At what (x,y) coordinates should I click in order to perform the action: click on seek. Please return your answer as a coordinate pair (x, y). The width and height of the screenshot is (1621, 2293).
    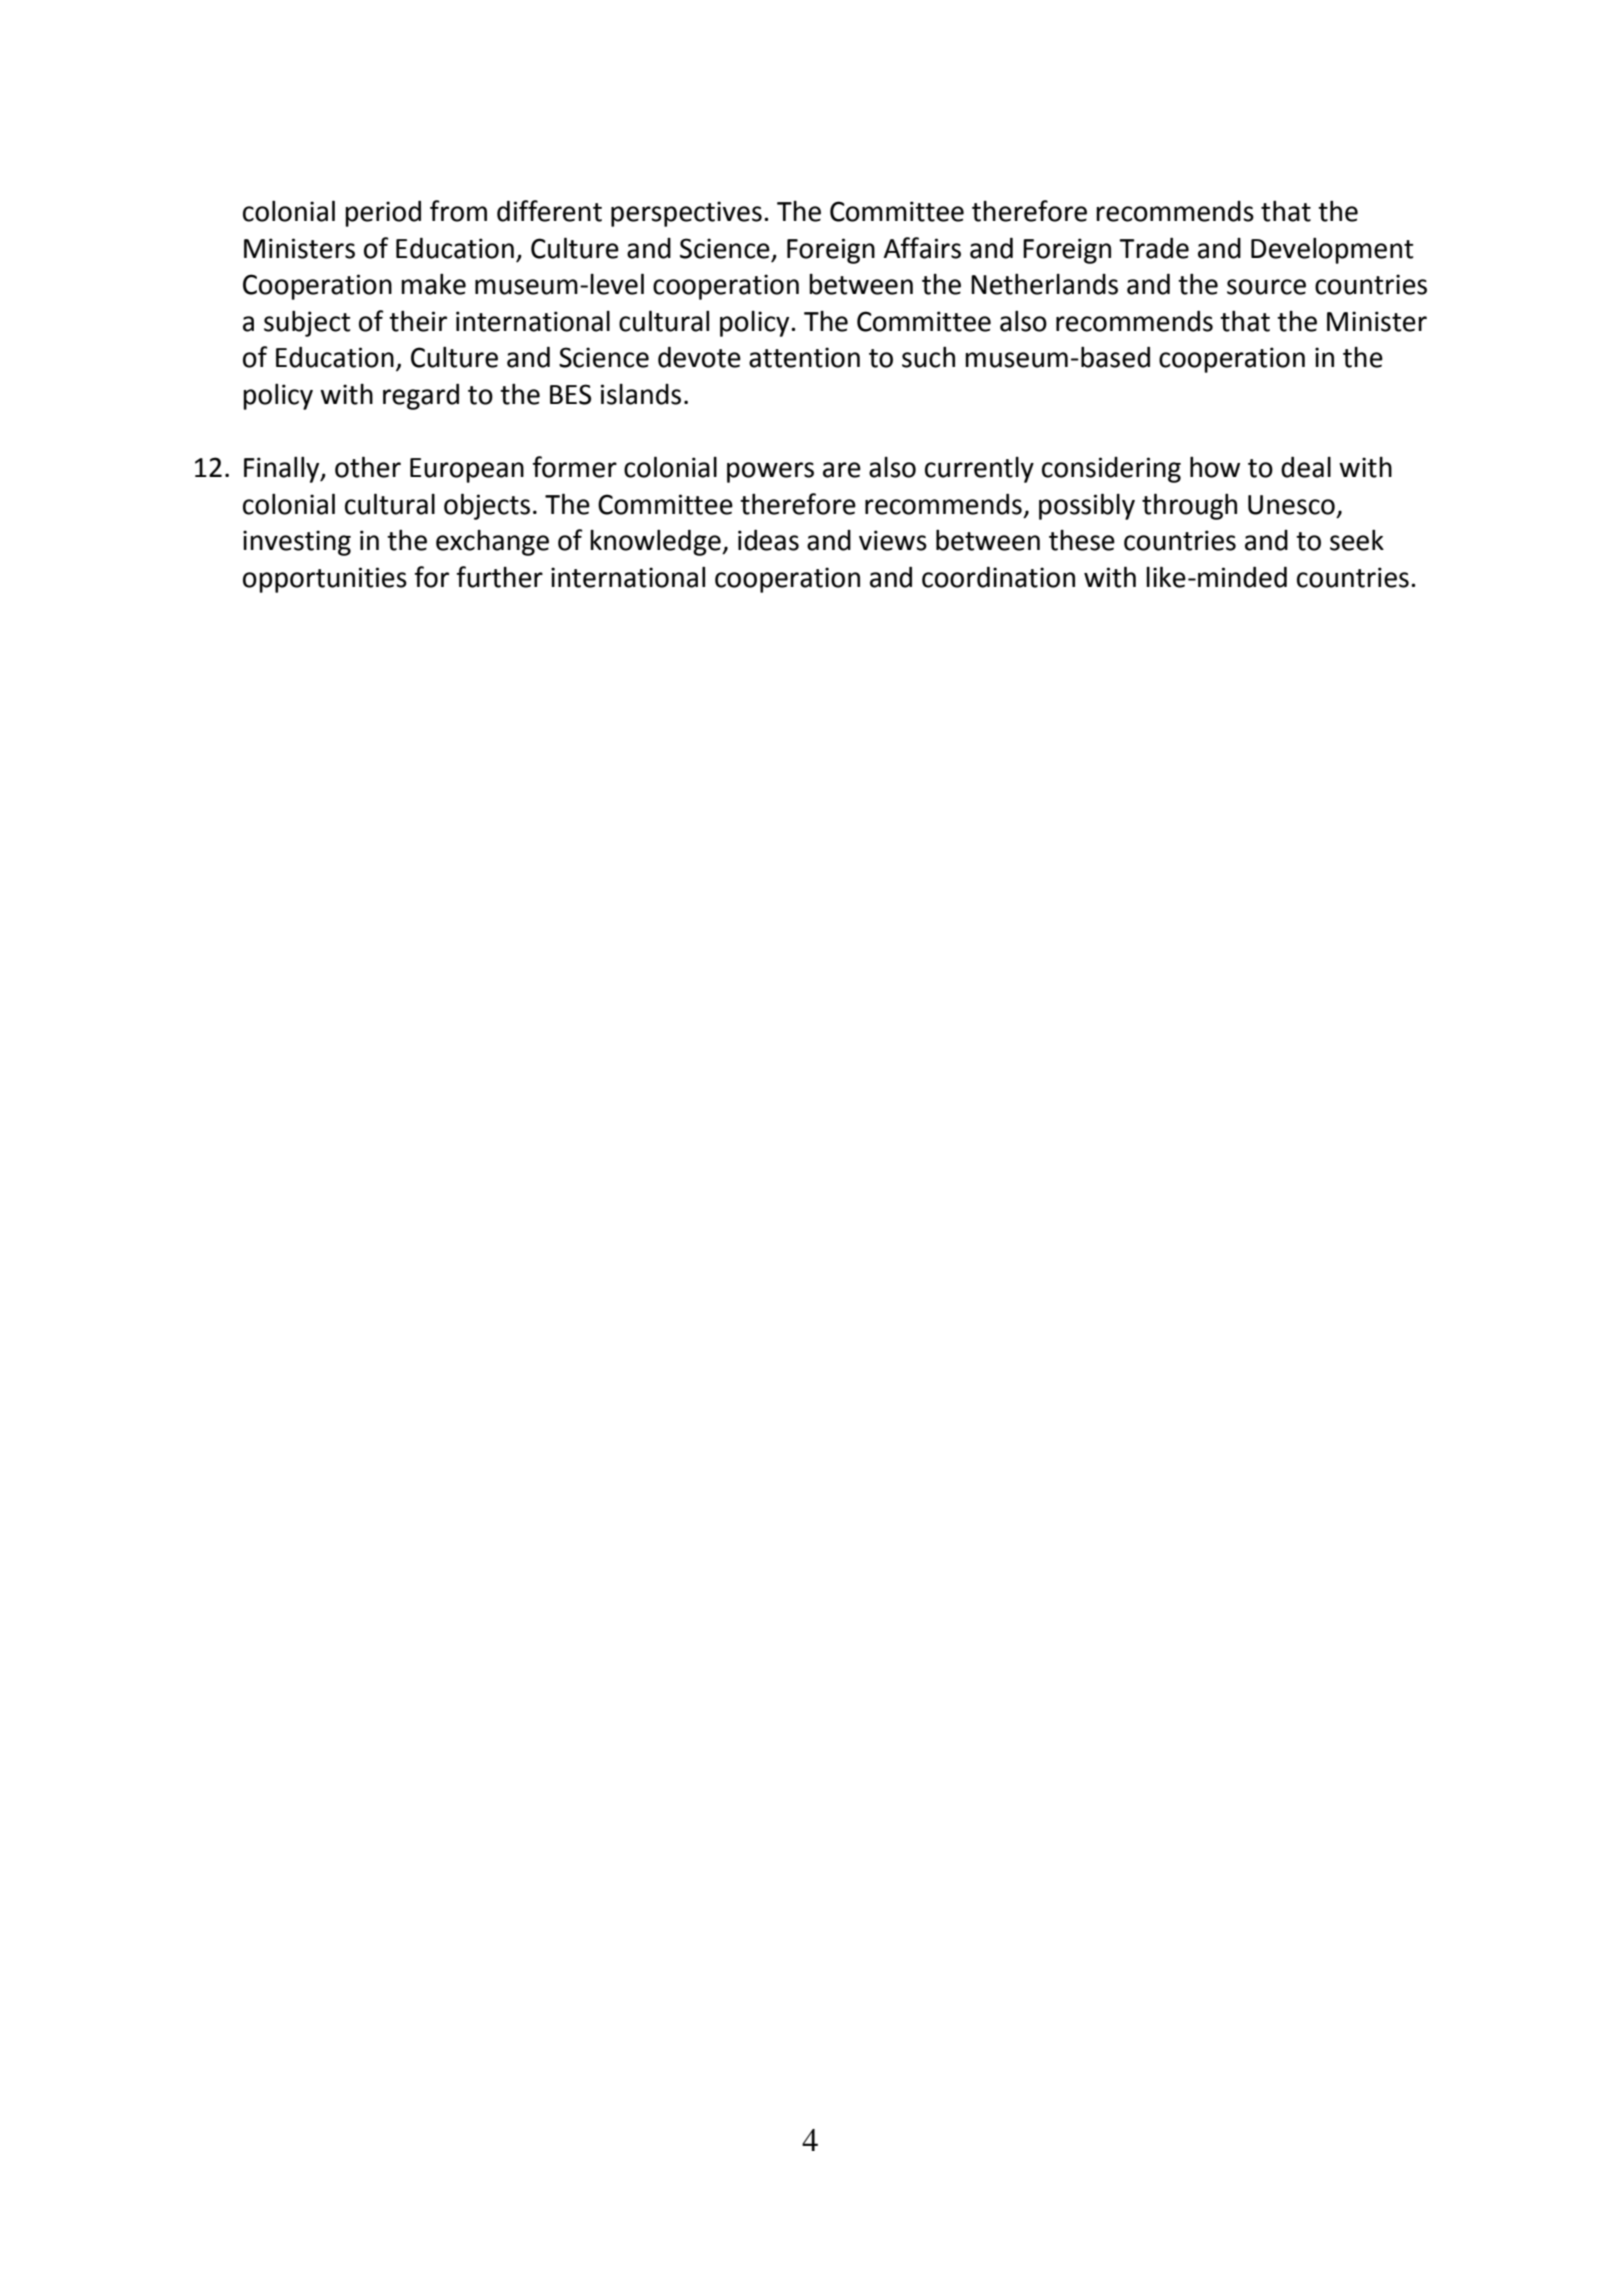
    Looking at the image, I should click on (1357, 540).
